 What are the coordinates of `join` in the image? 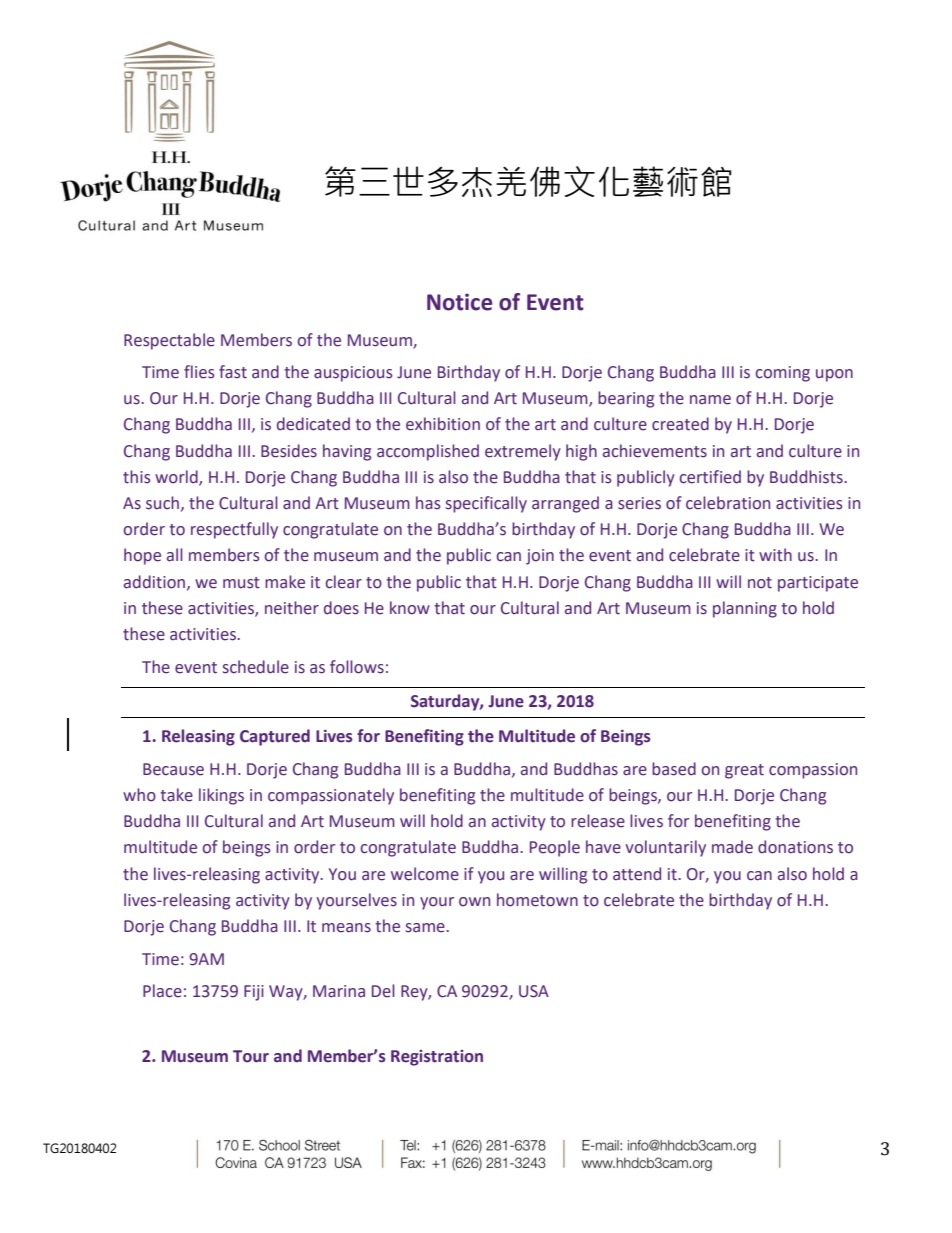 It's located at (540, 557).
